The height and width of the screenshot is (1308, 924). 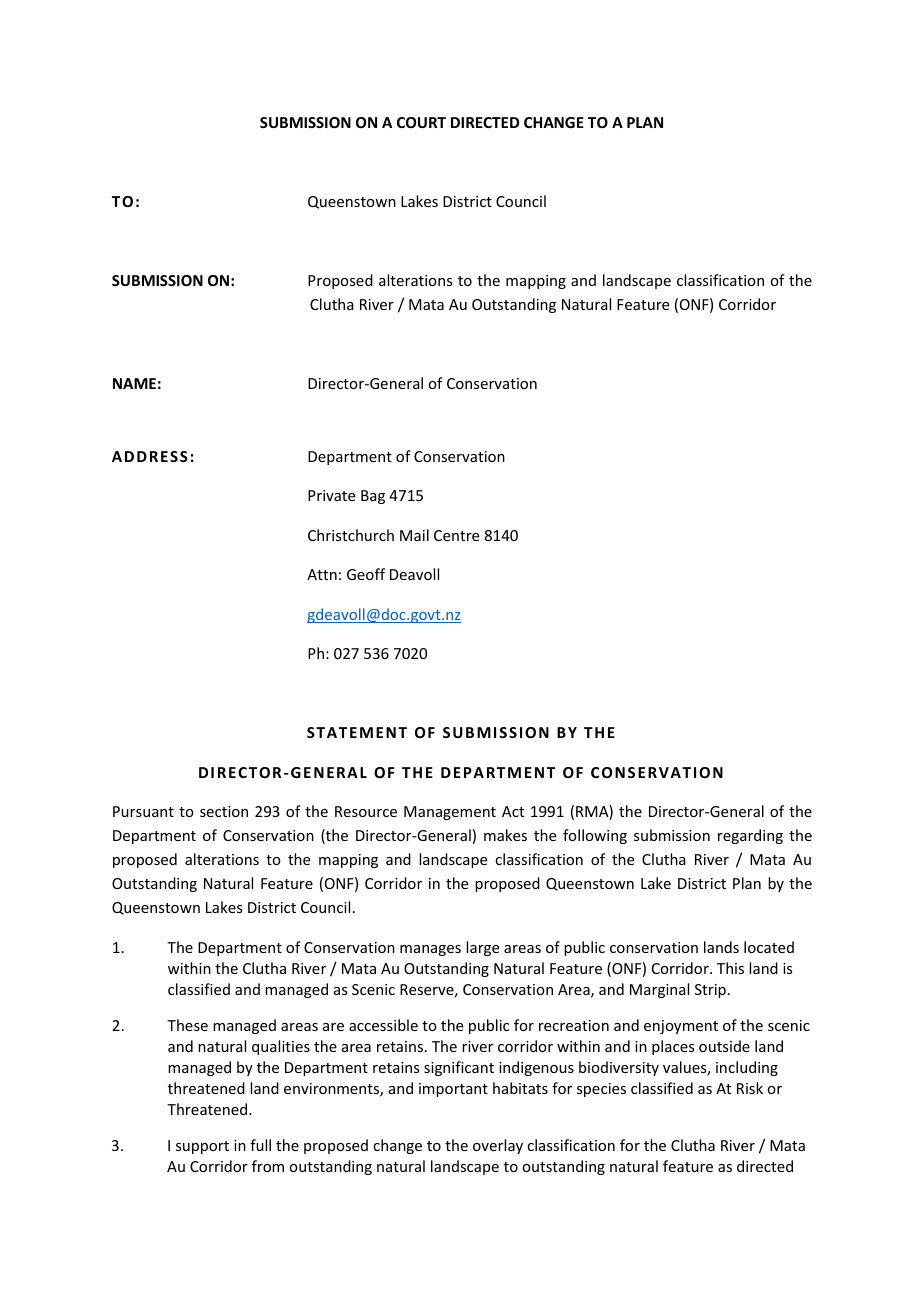 I want to click on section, so click(x=224, y=811).
